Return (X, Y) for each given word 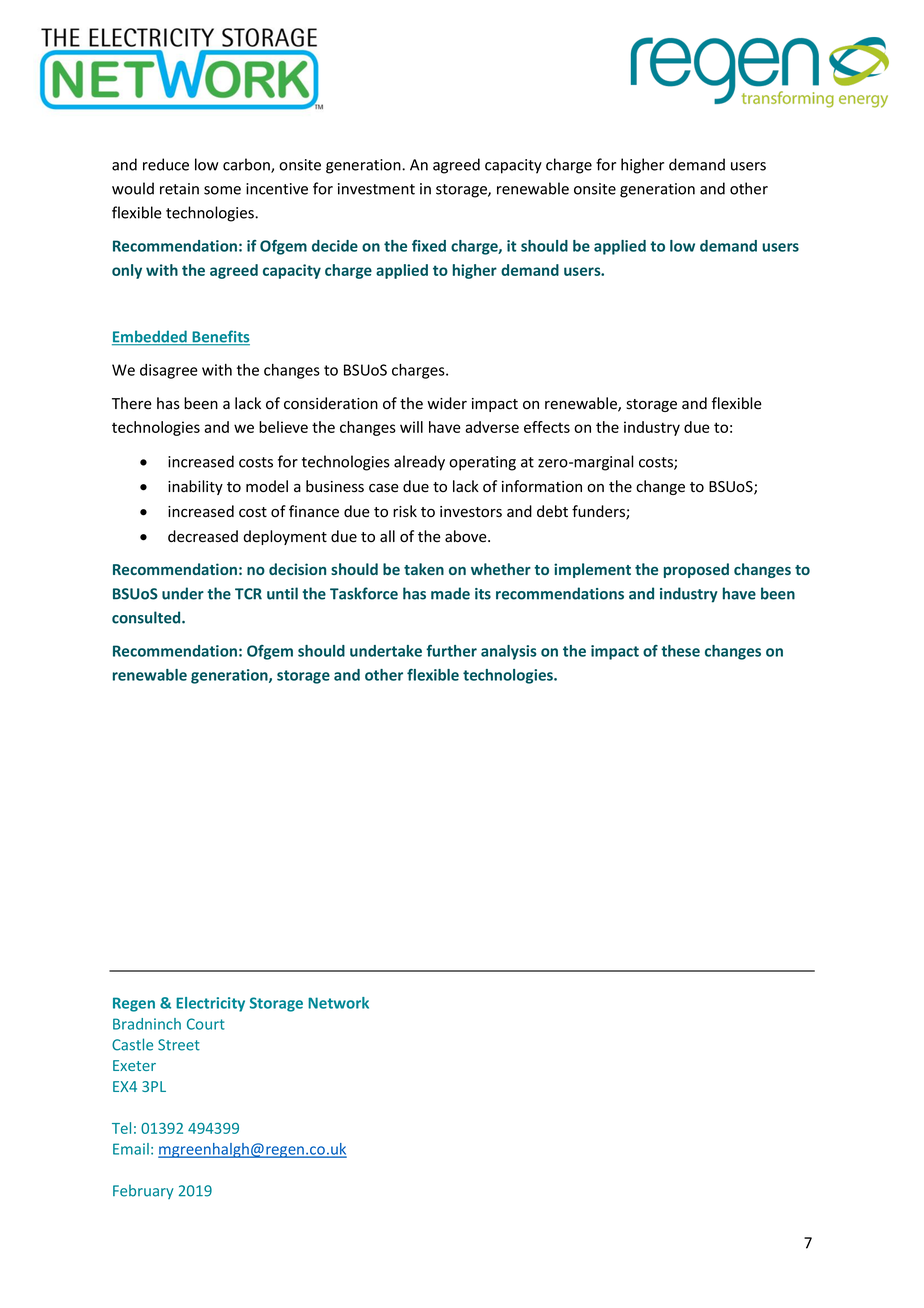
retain (179, 189)
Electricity (210, 1004)
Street (179, 1045)
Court (206, 1024)
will (411, 427)
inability (195, 487)
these (680, 651)
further (451, 651)
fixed (429, 246)
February (143, 1192)
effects (547, 427)
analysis (509, 652)
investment (376, 189)
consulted (147, 617)
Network (338, 1003)
